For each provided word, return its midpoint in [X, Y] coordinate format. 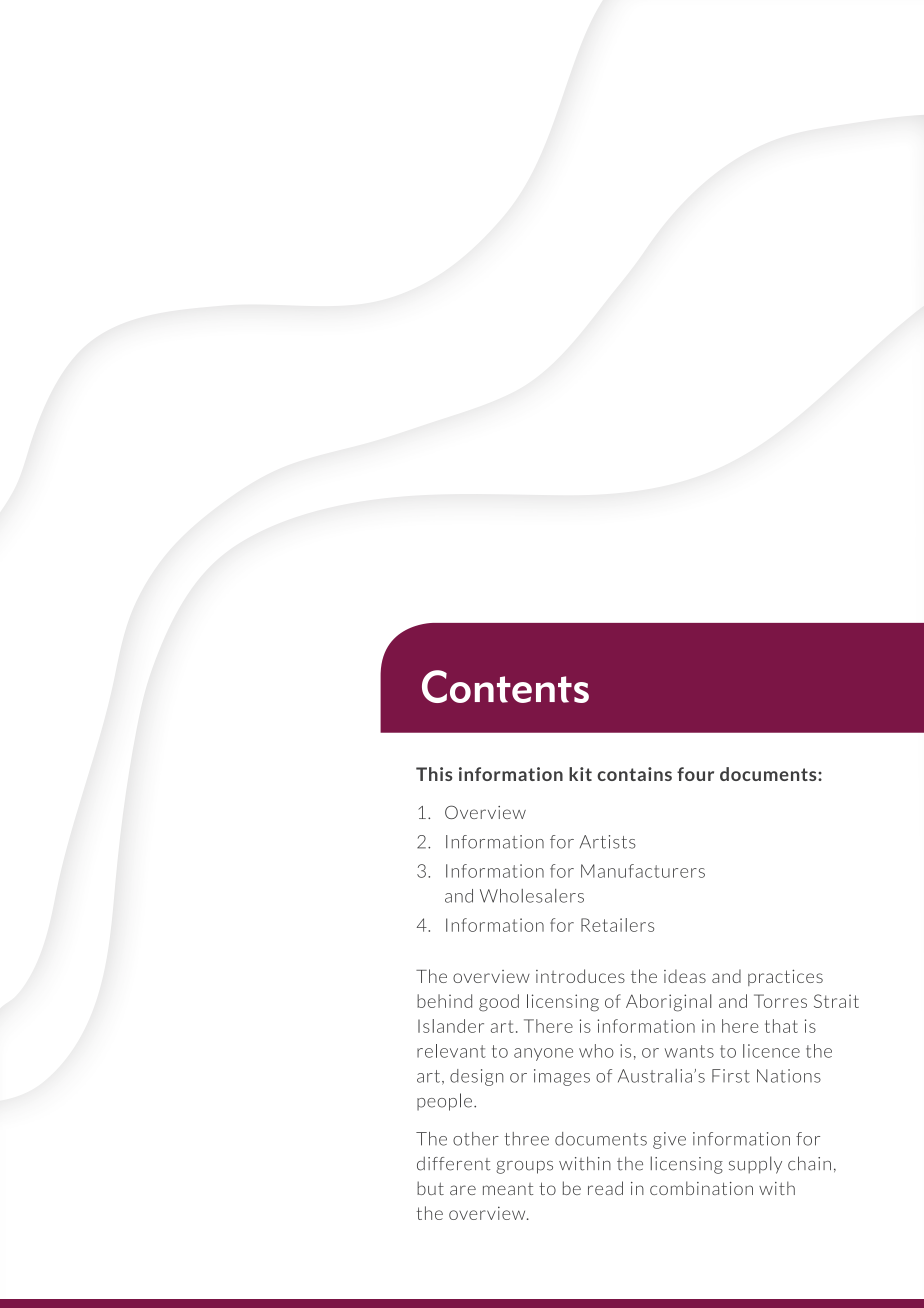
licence [771, 1051]
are [463, 1190]
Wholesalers [532, 896]
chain [809, 1163]
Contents [505, 686]
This [434, 774]
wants [689, 1051]
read [605, 1188]
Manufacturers [643, 871]
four [695, 774]
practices [785, 977]
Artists [608, 842]
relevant [451, 1051]
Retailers [617, 925]
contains [634, 774]
